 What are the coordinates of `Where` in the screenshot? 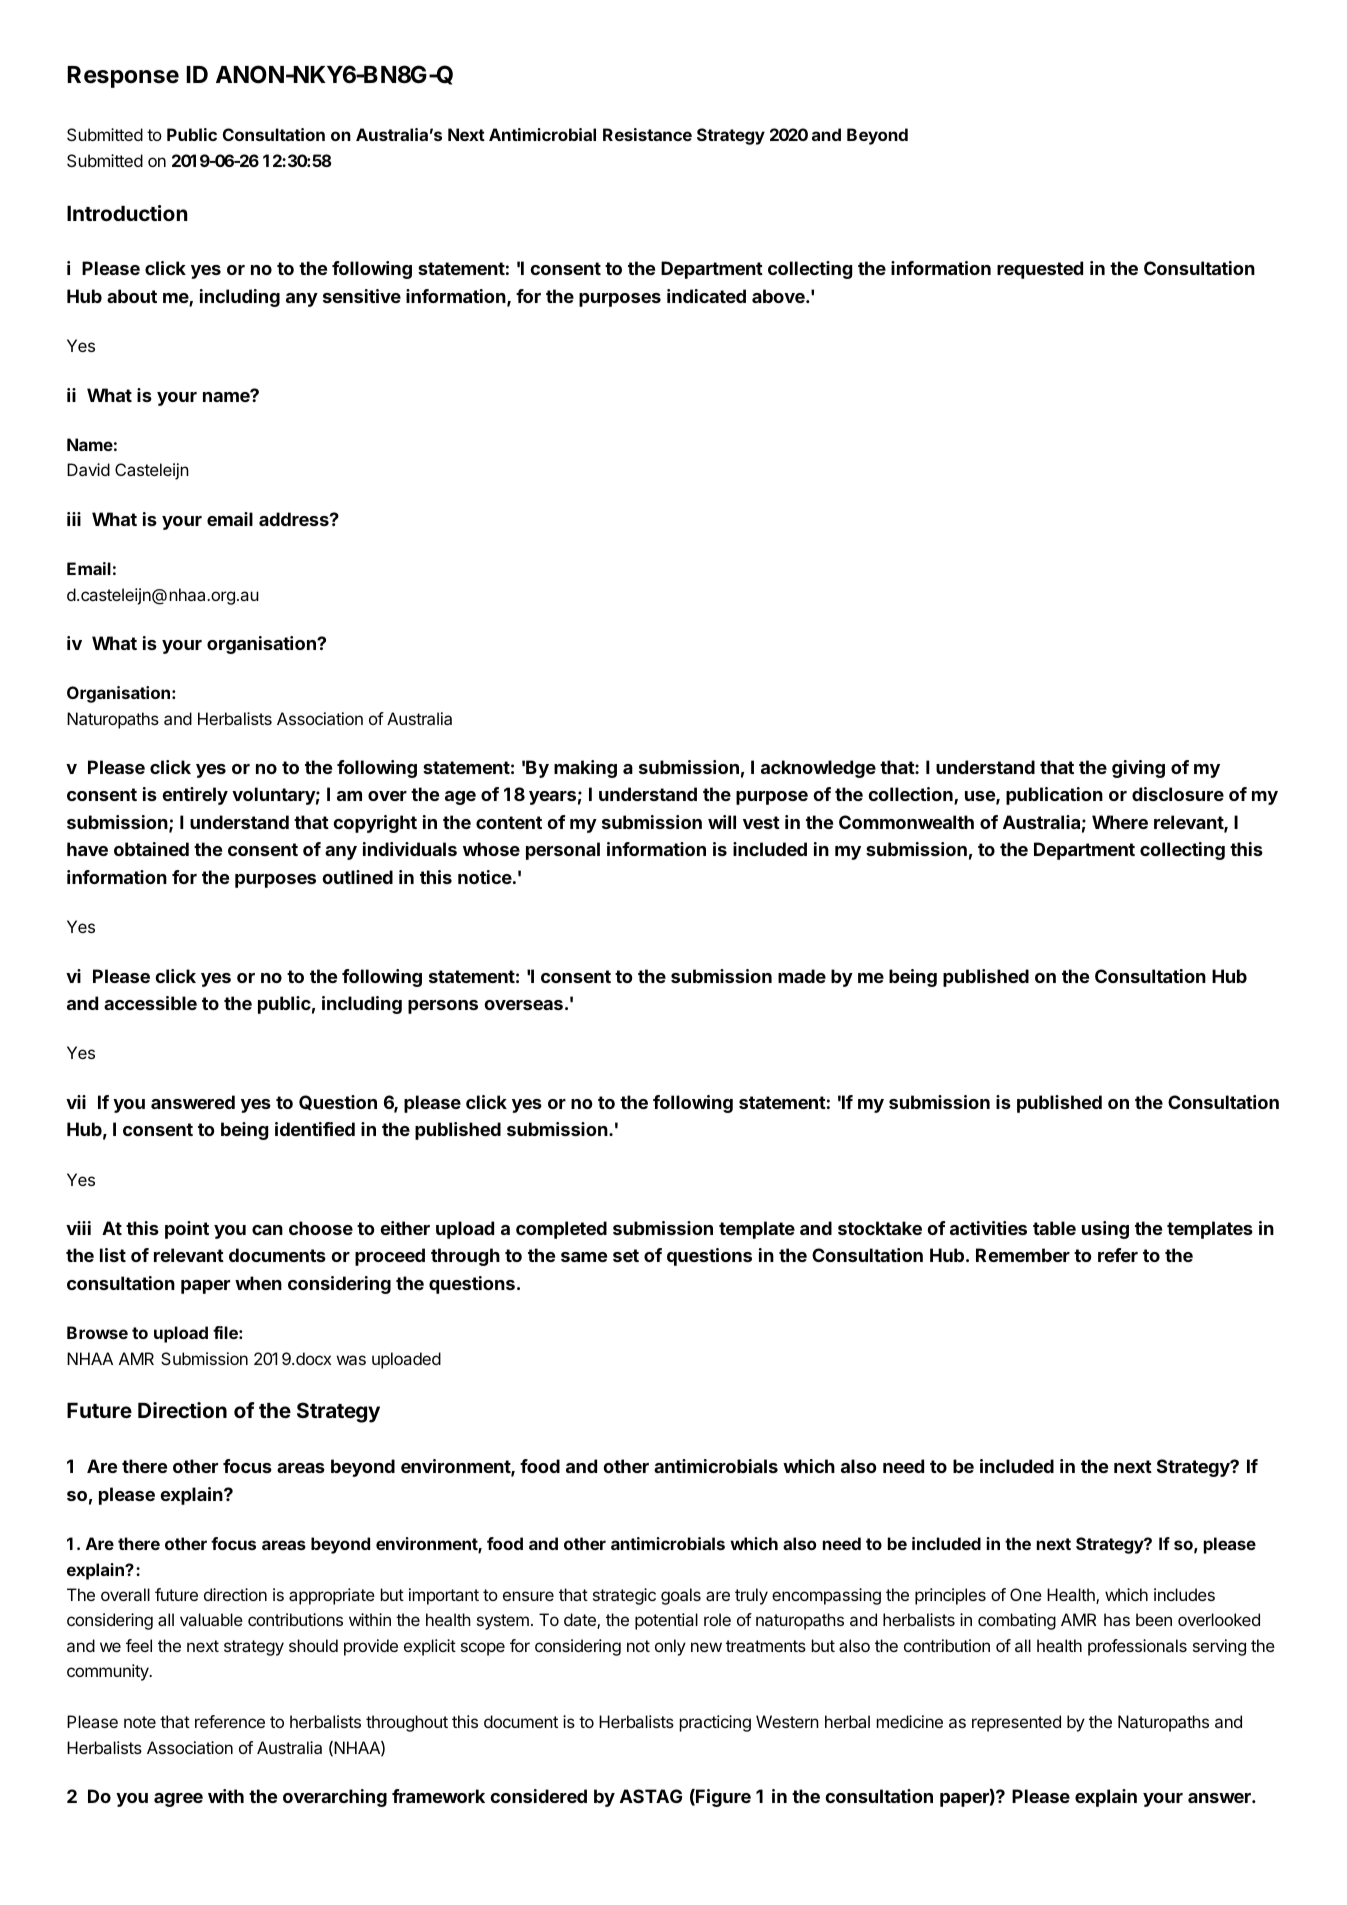 It's located at (1120, 822).
